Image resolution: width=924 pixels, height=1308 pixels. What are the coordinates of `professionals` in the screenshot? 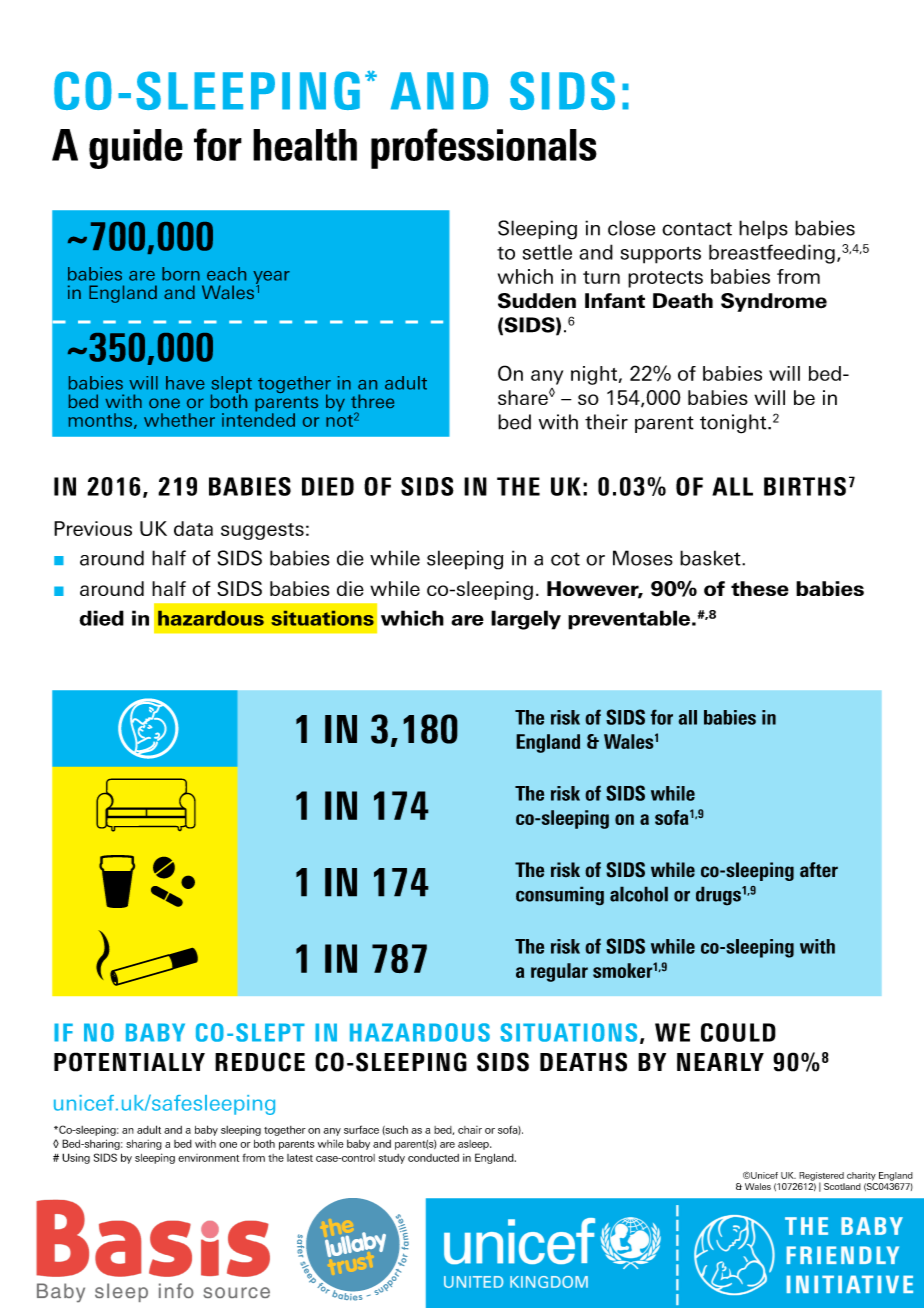 It's located at (484, 148).
